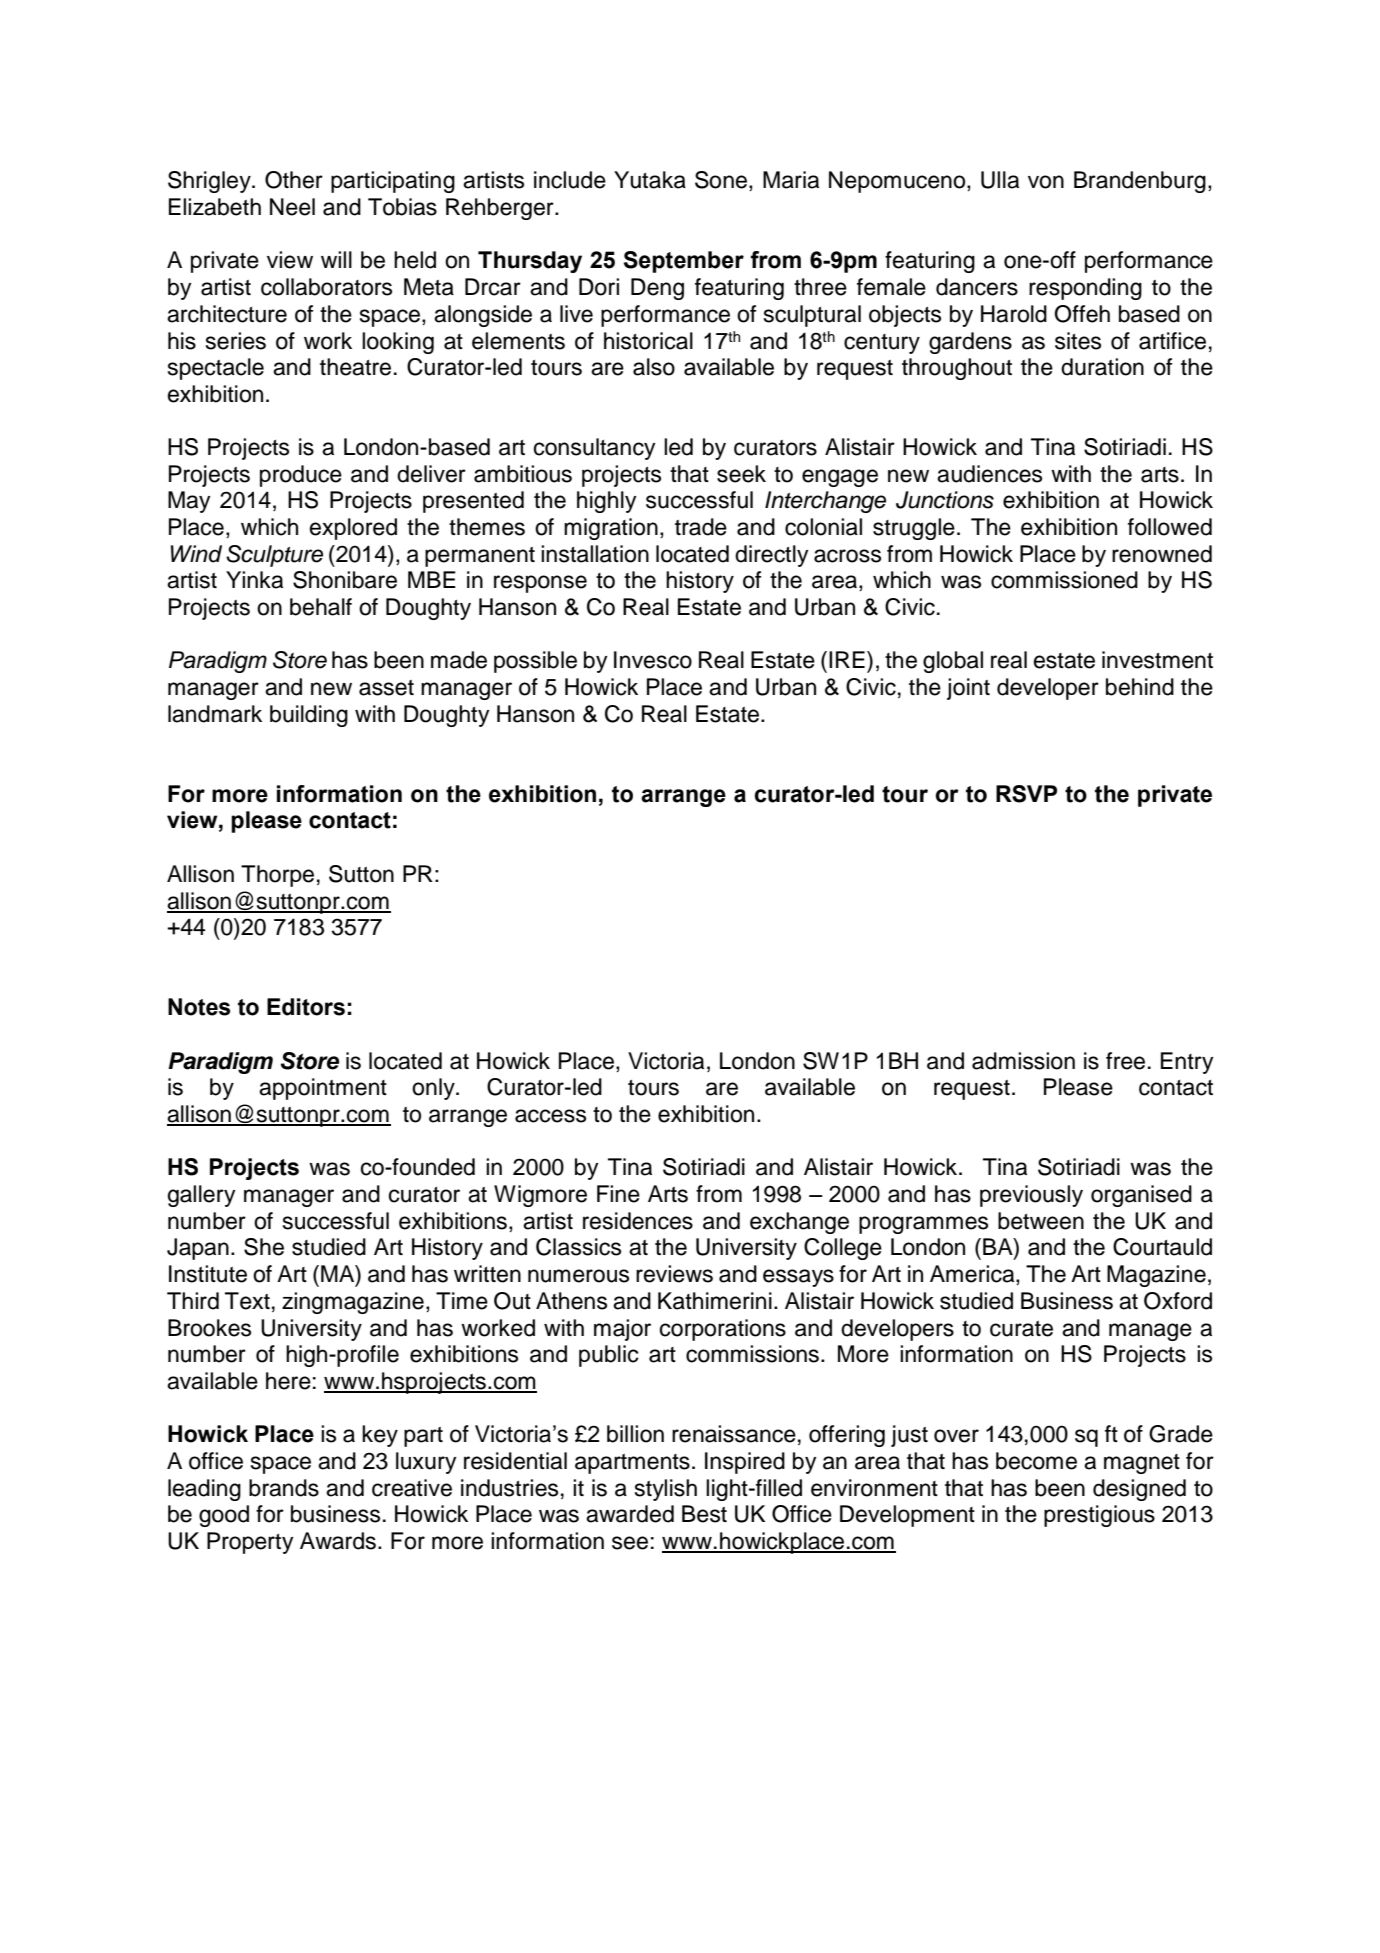 Image resolution: width=1380 pixels, height=1953 pixels. I want to click on Best, so click(704, 1514).
